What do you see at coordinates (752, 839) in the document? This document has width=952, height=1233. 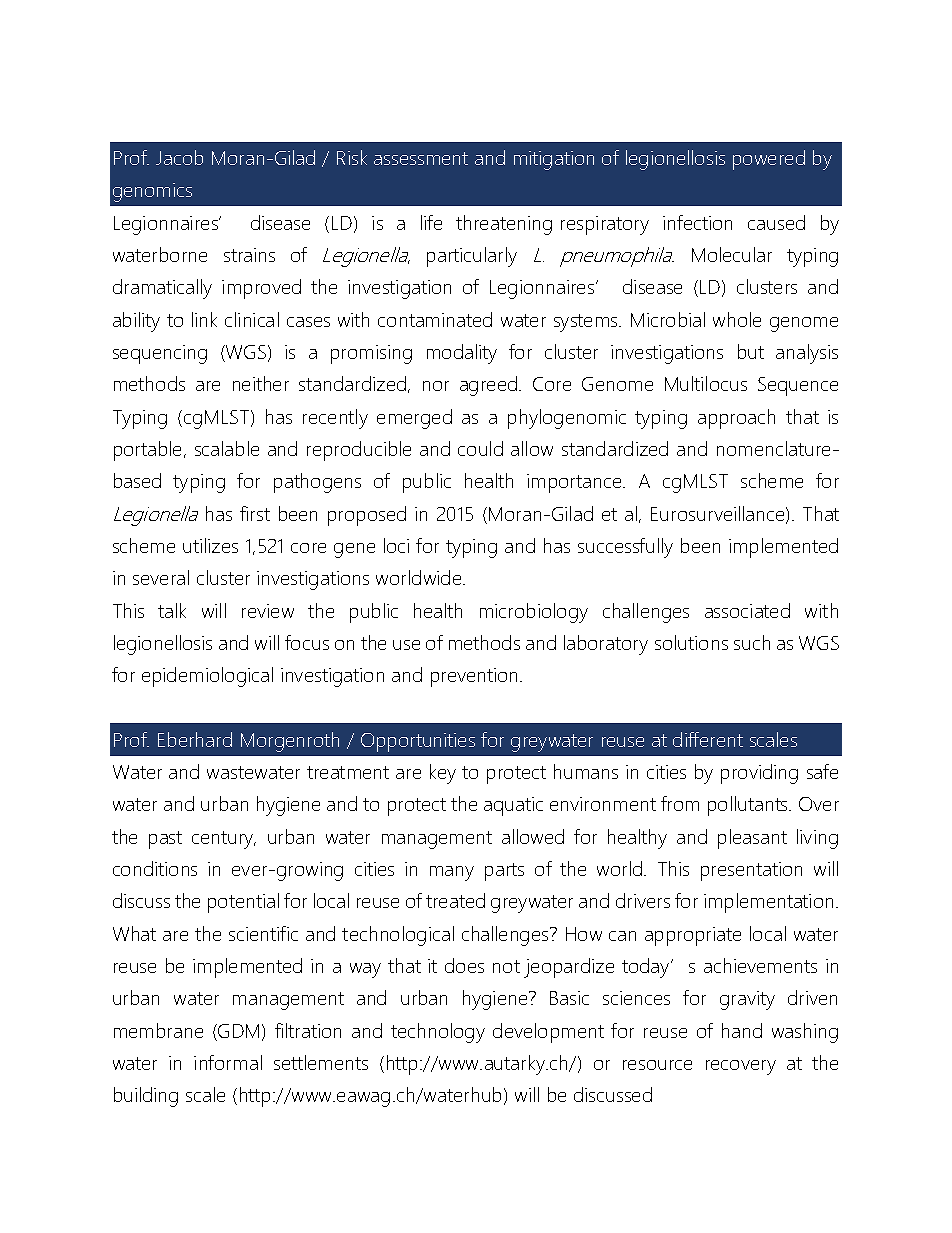 I see `pleasant` at bounding box center [752, 839].
